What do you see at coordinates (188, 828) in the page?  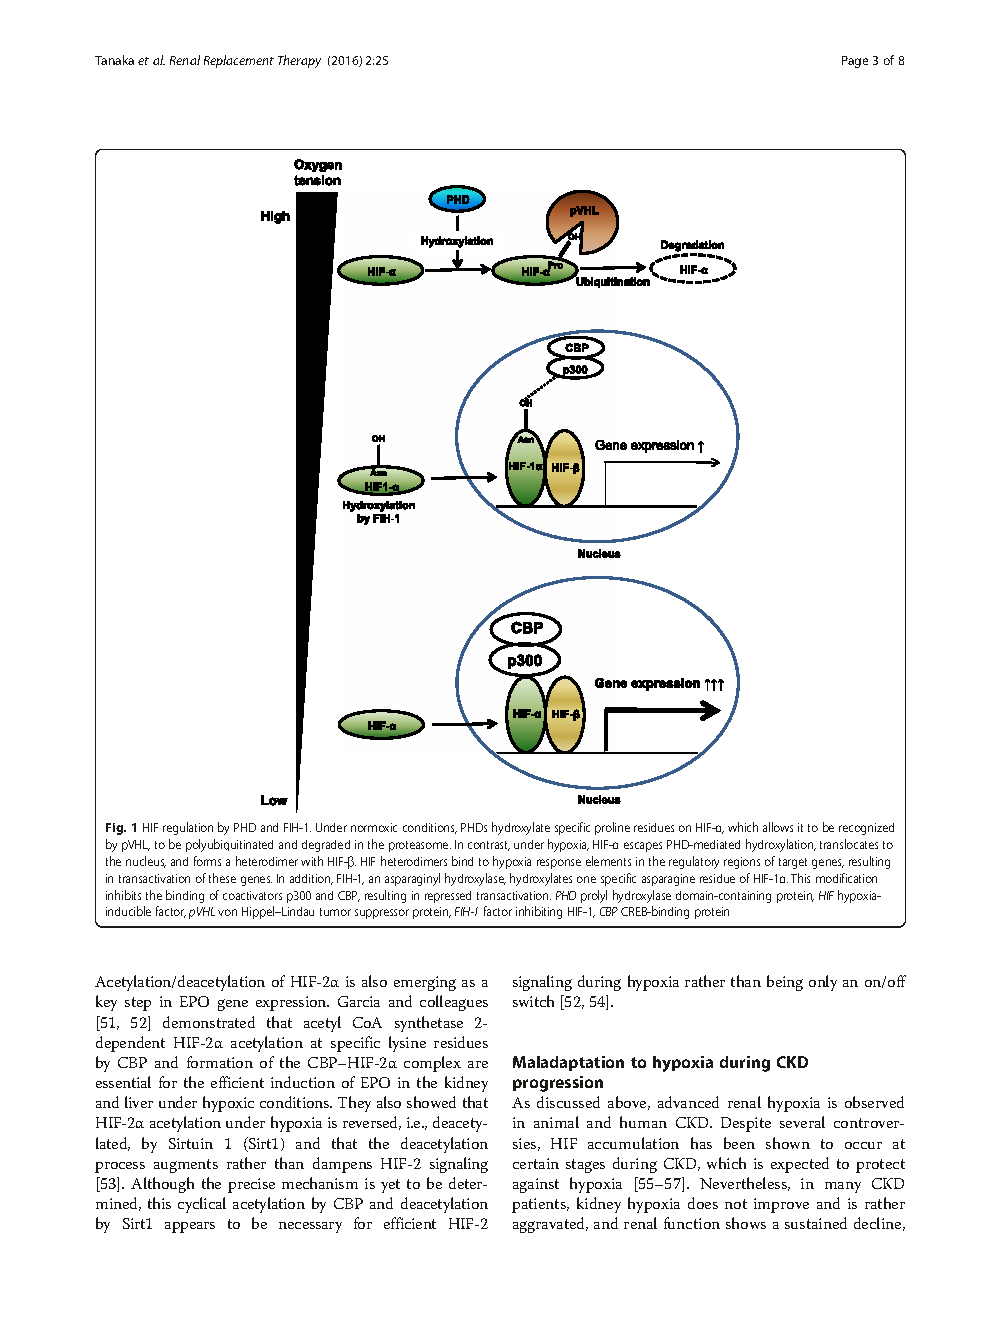 I see `regulation` at bounding box center [188, 828].
